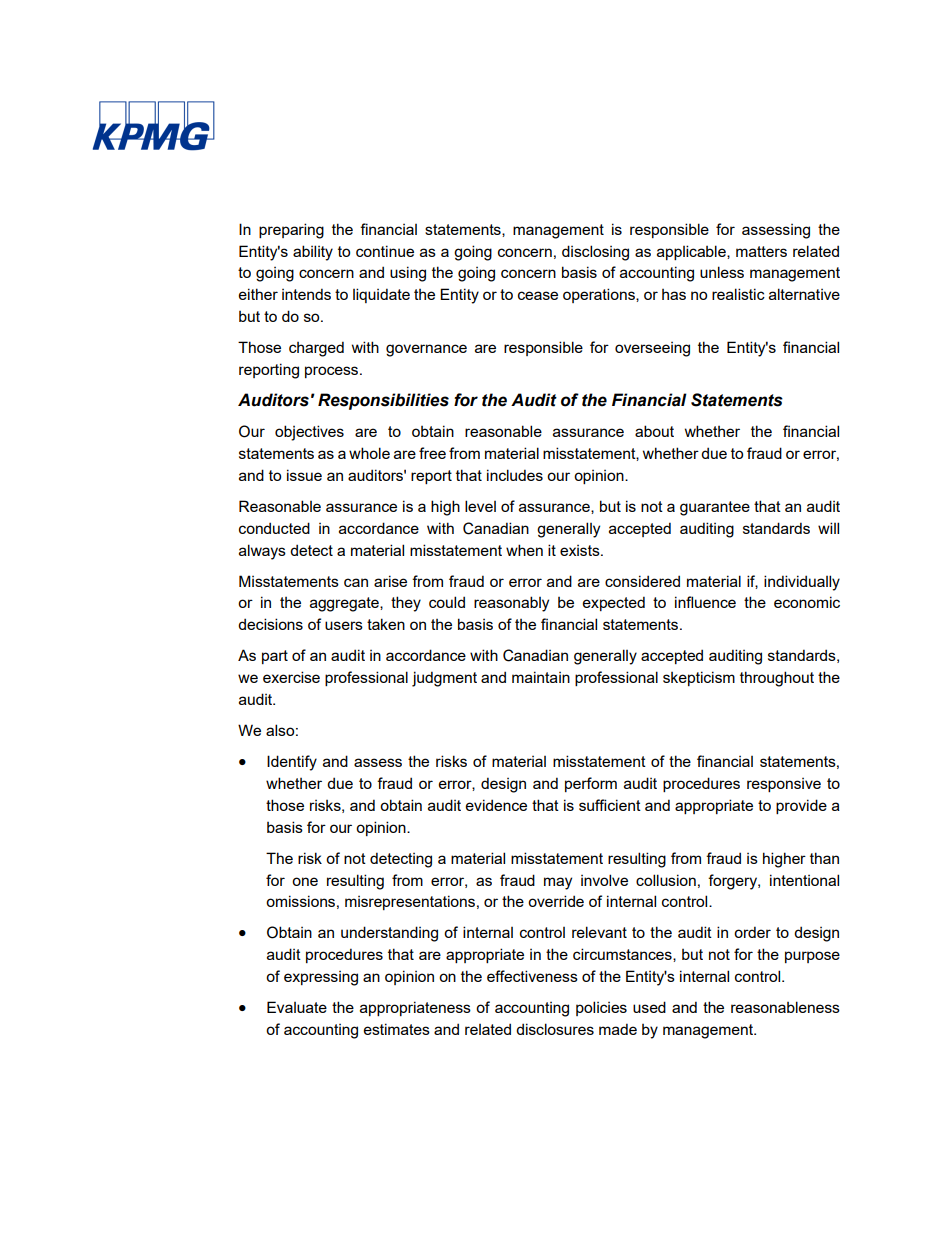  What do you see at coordinates (761, 251) in the image?
I see `matters` at bounding box center [761, 251].
